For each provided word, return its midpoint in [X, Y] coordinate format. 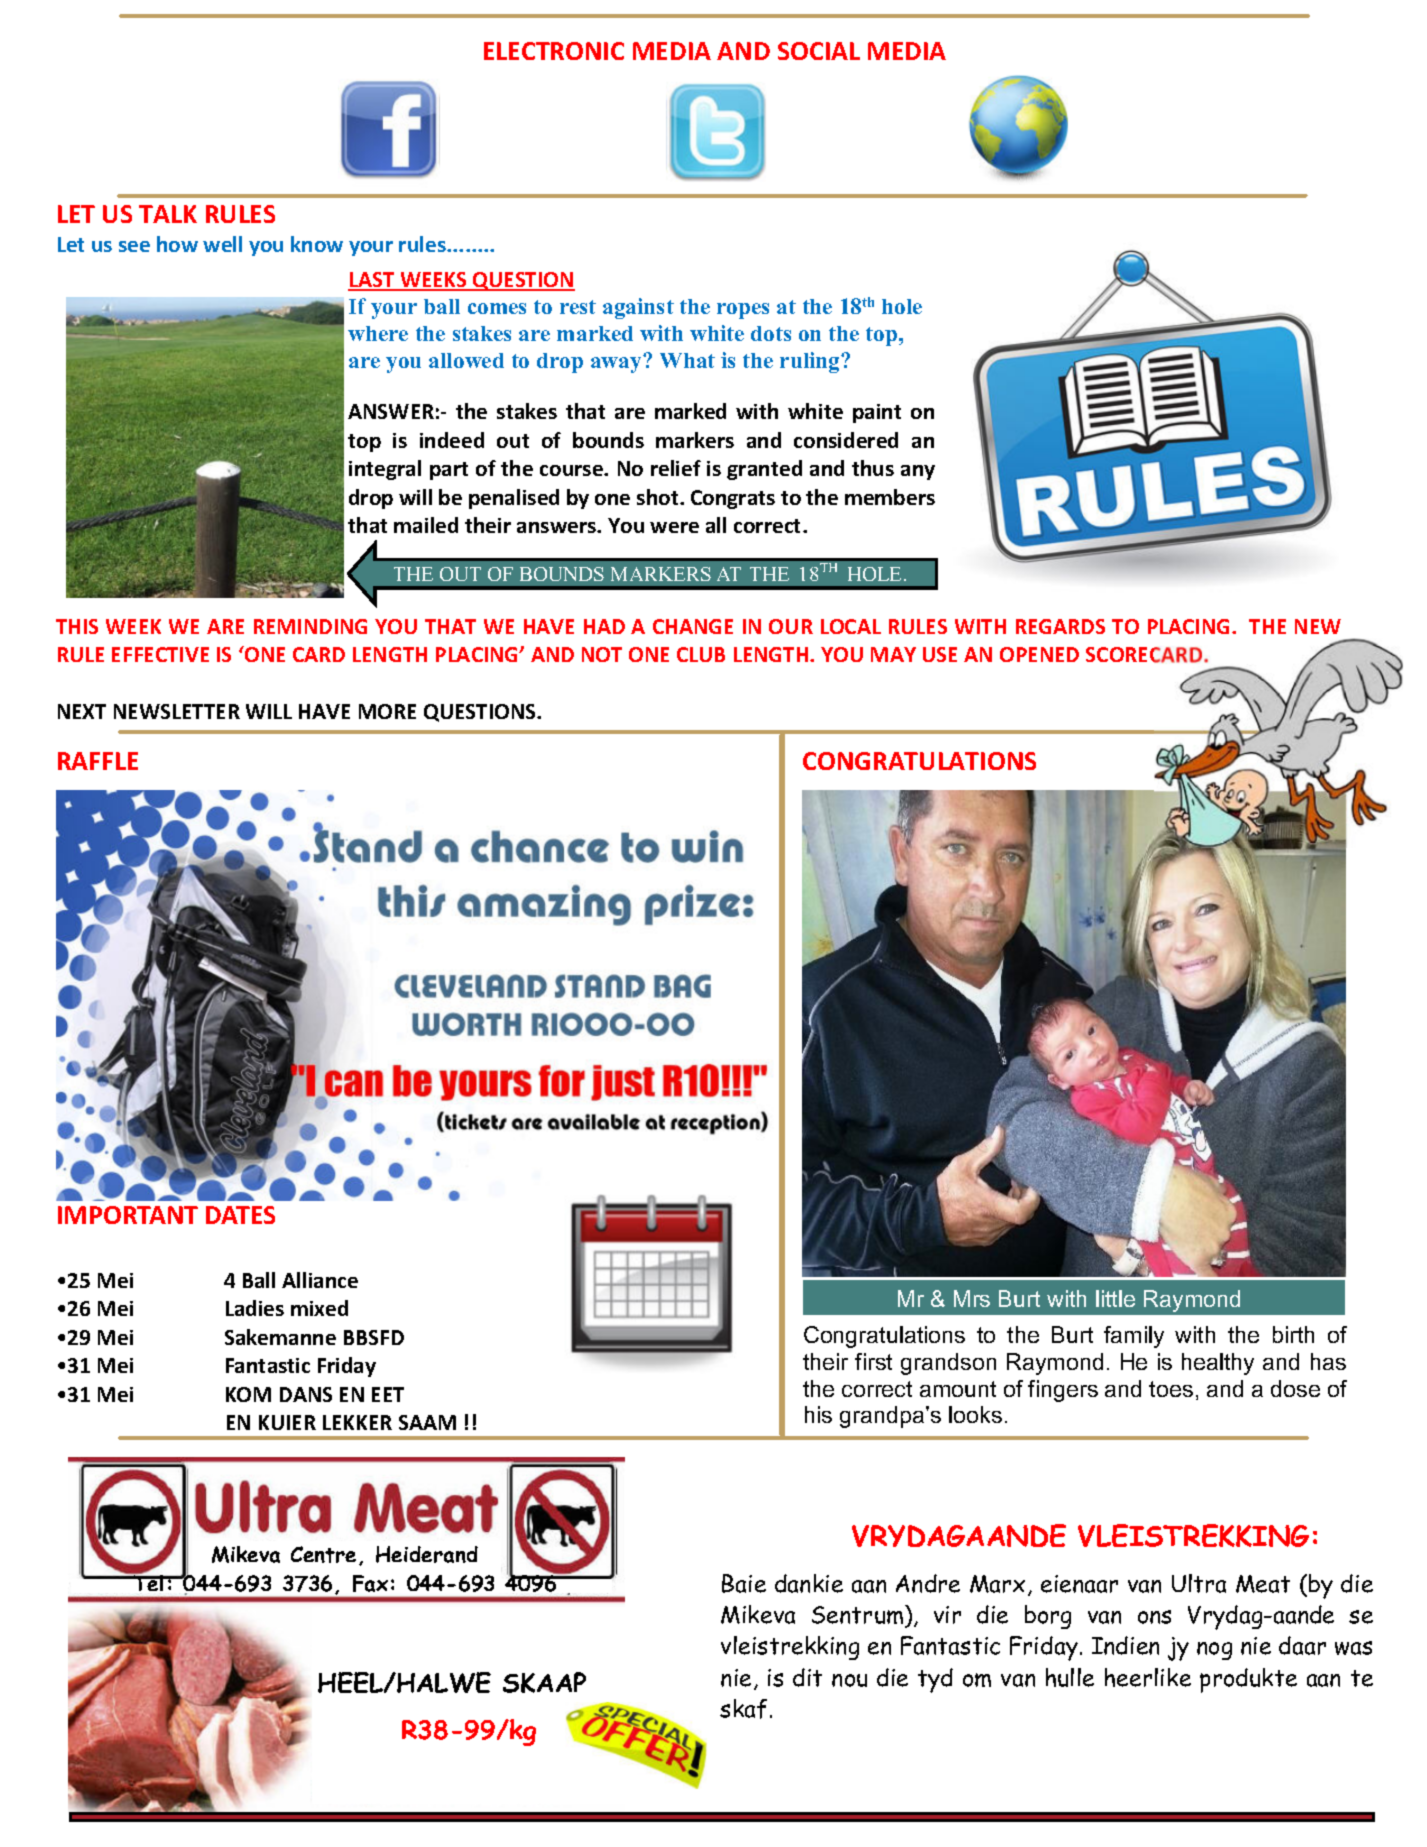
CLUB [701, 654]
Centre [323, 1554]
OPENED [1039, 654]
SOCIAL [819, 51]
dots [771, 333]
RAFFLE [98, 761]
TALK [168, 214]
